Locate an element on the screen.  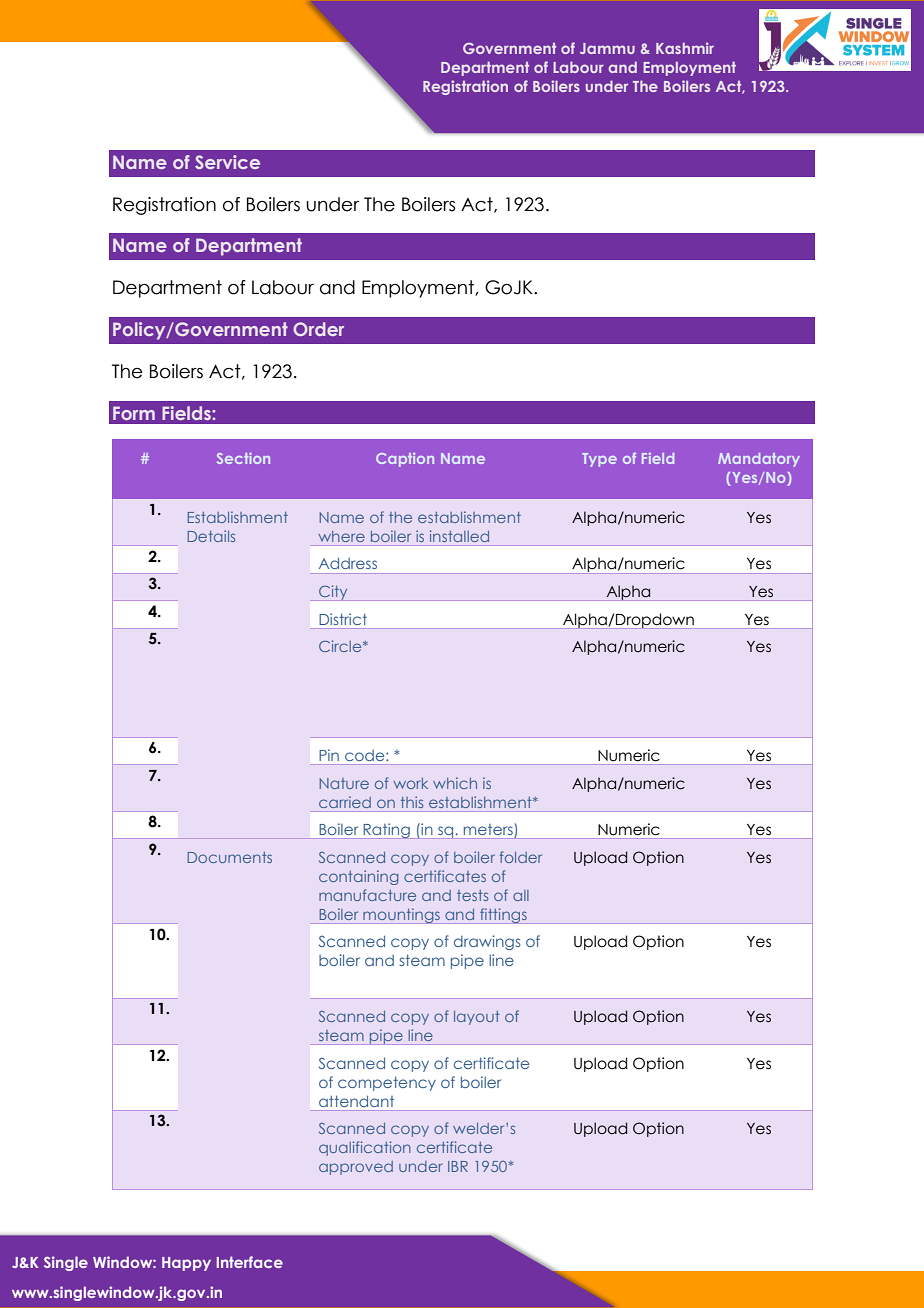
Happy is located at coordinates (186, 1264).
